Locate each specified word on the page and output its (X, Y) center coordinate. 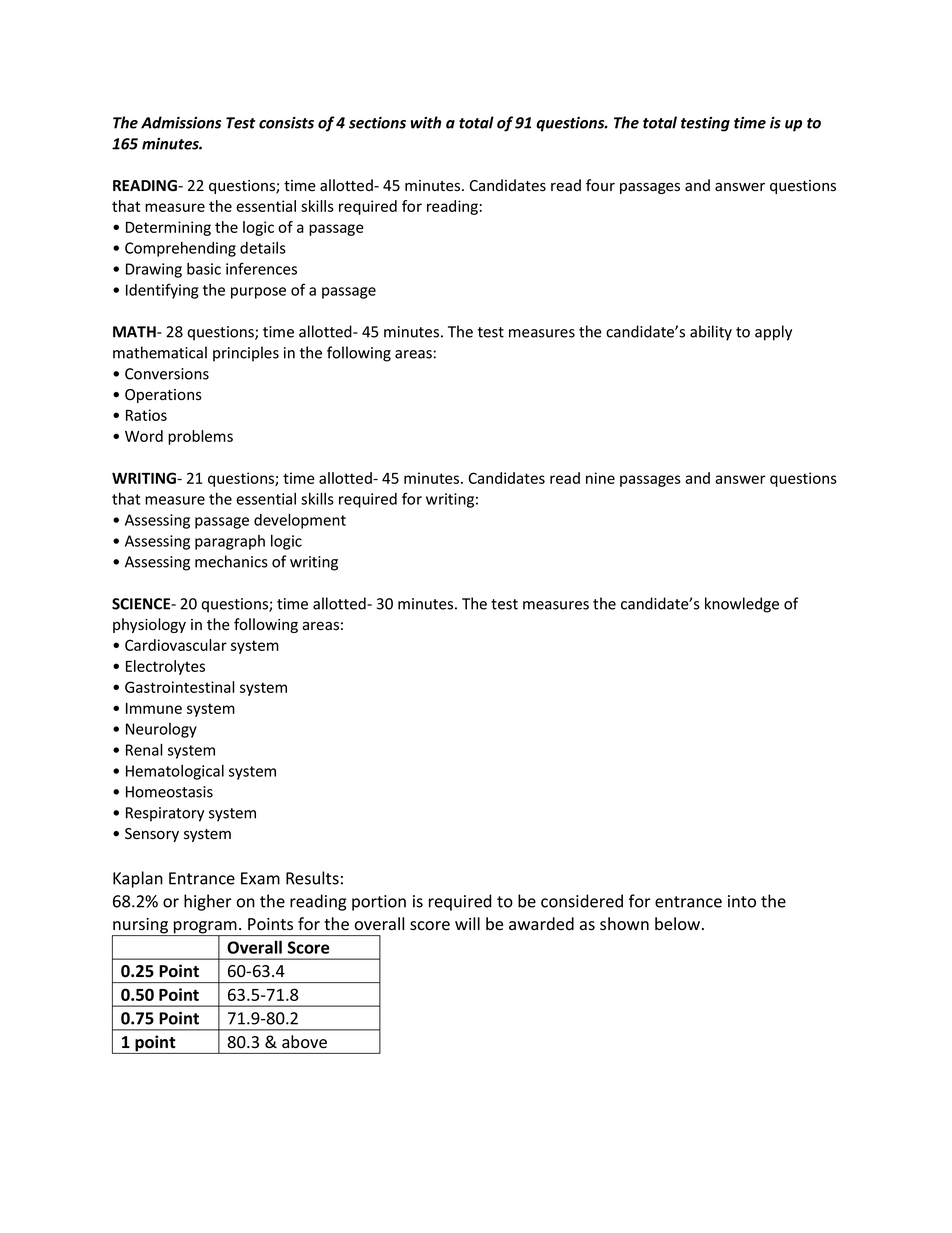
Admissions (181, 122)
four (600, 185)
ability (711, 333)
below (677, 924)
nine (600, 478)
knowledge (742, 605)
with (425, 122)
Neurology (161, 730)
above (304, 1042)
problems (200, 437)
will (467, 923)
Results (312, 878)
